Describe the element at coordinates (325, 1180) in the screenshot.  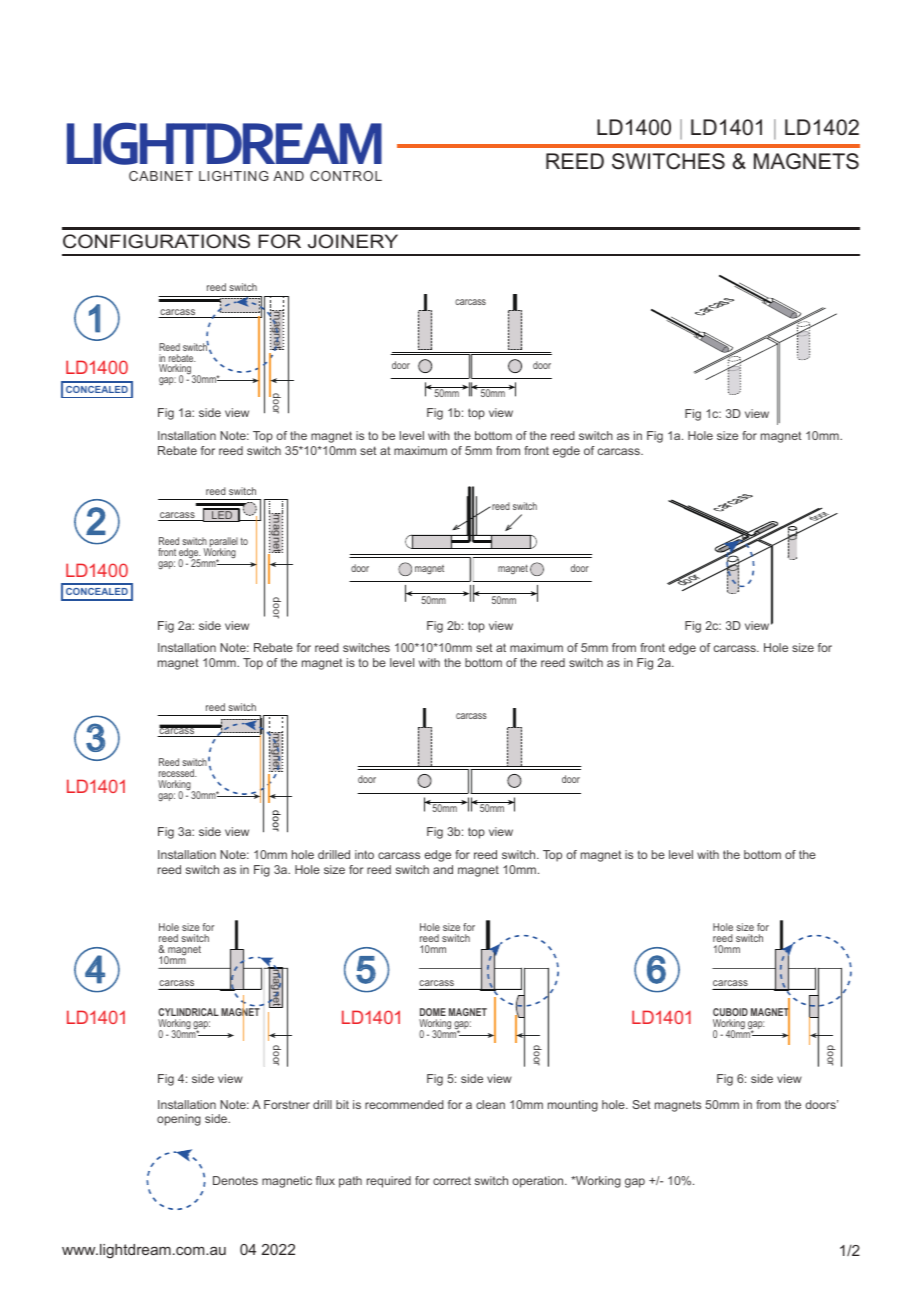
I see `flux` at that location.
